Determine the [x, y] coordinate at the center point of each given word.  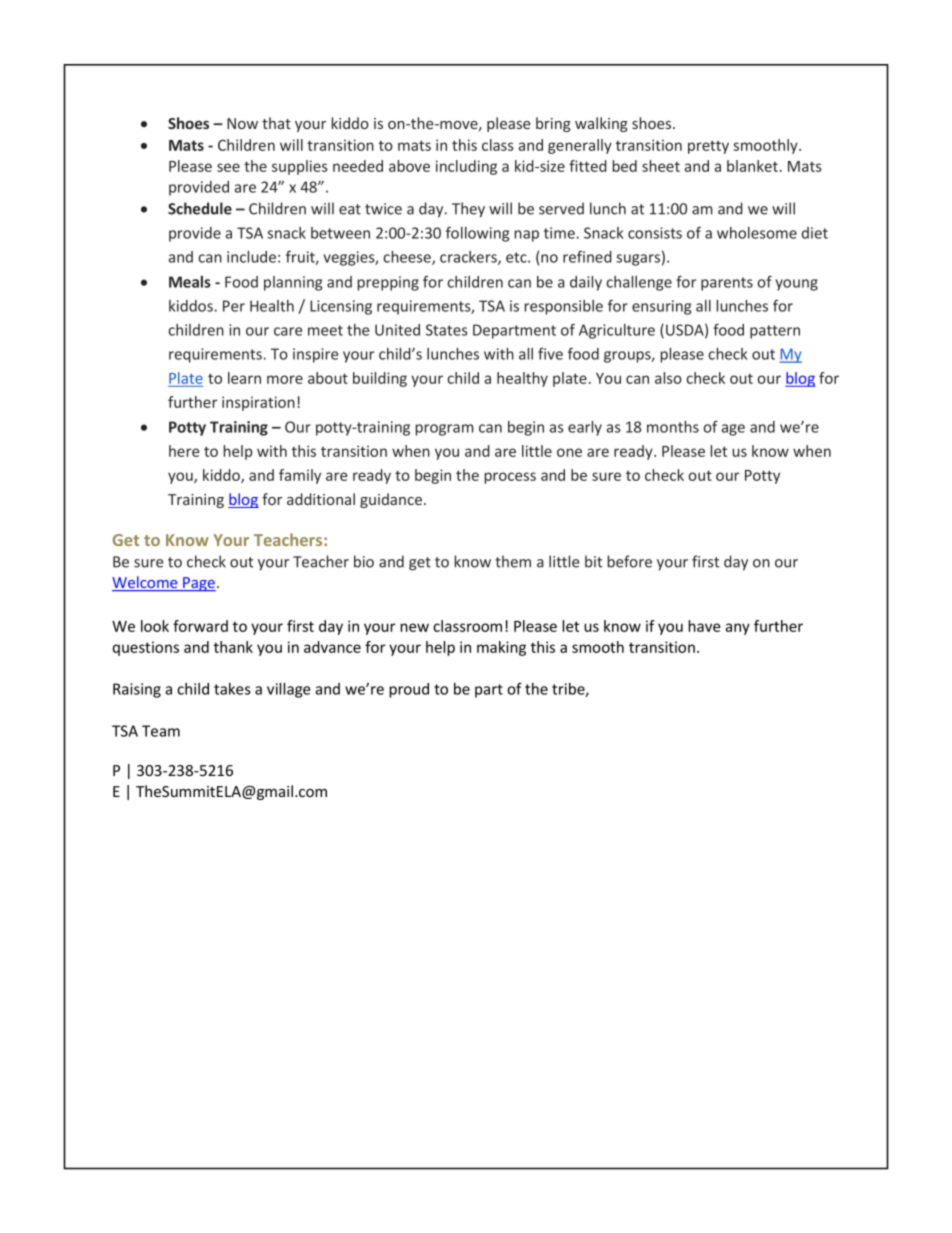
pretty [708, 147]
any [737, 629]
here [184, 451]
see [228, 167]
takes [232, 689]
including [466, 167]
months [673, 427]
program [445, 430]
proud [409, 690]
